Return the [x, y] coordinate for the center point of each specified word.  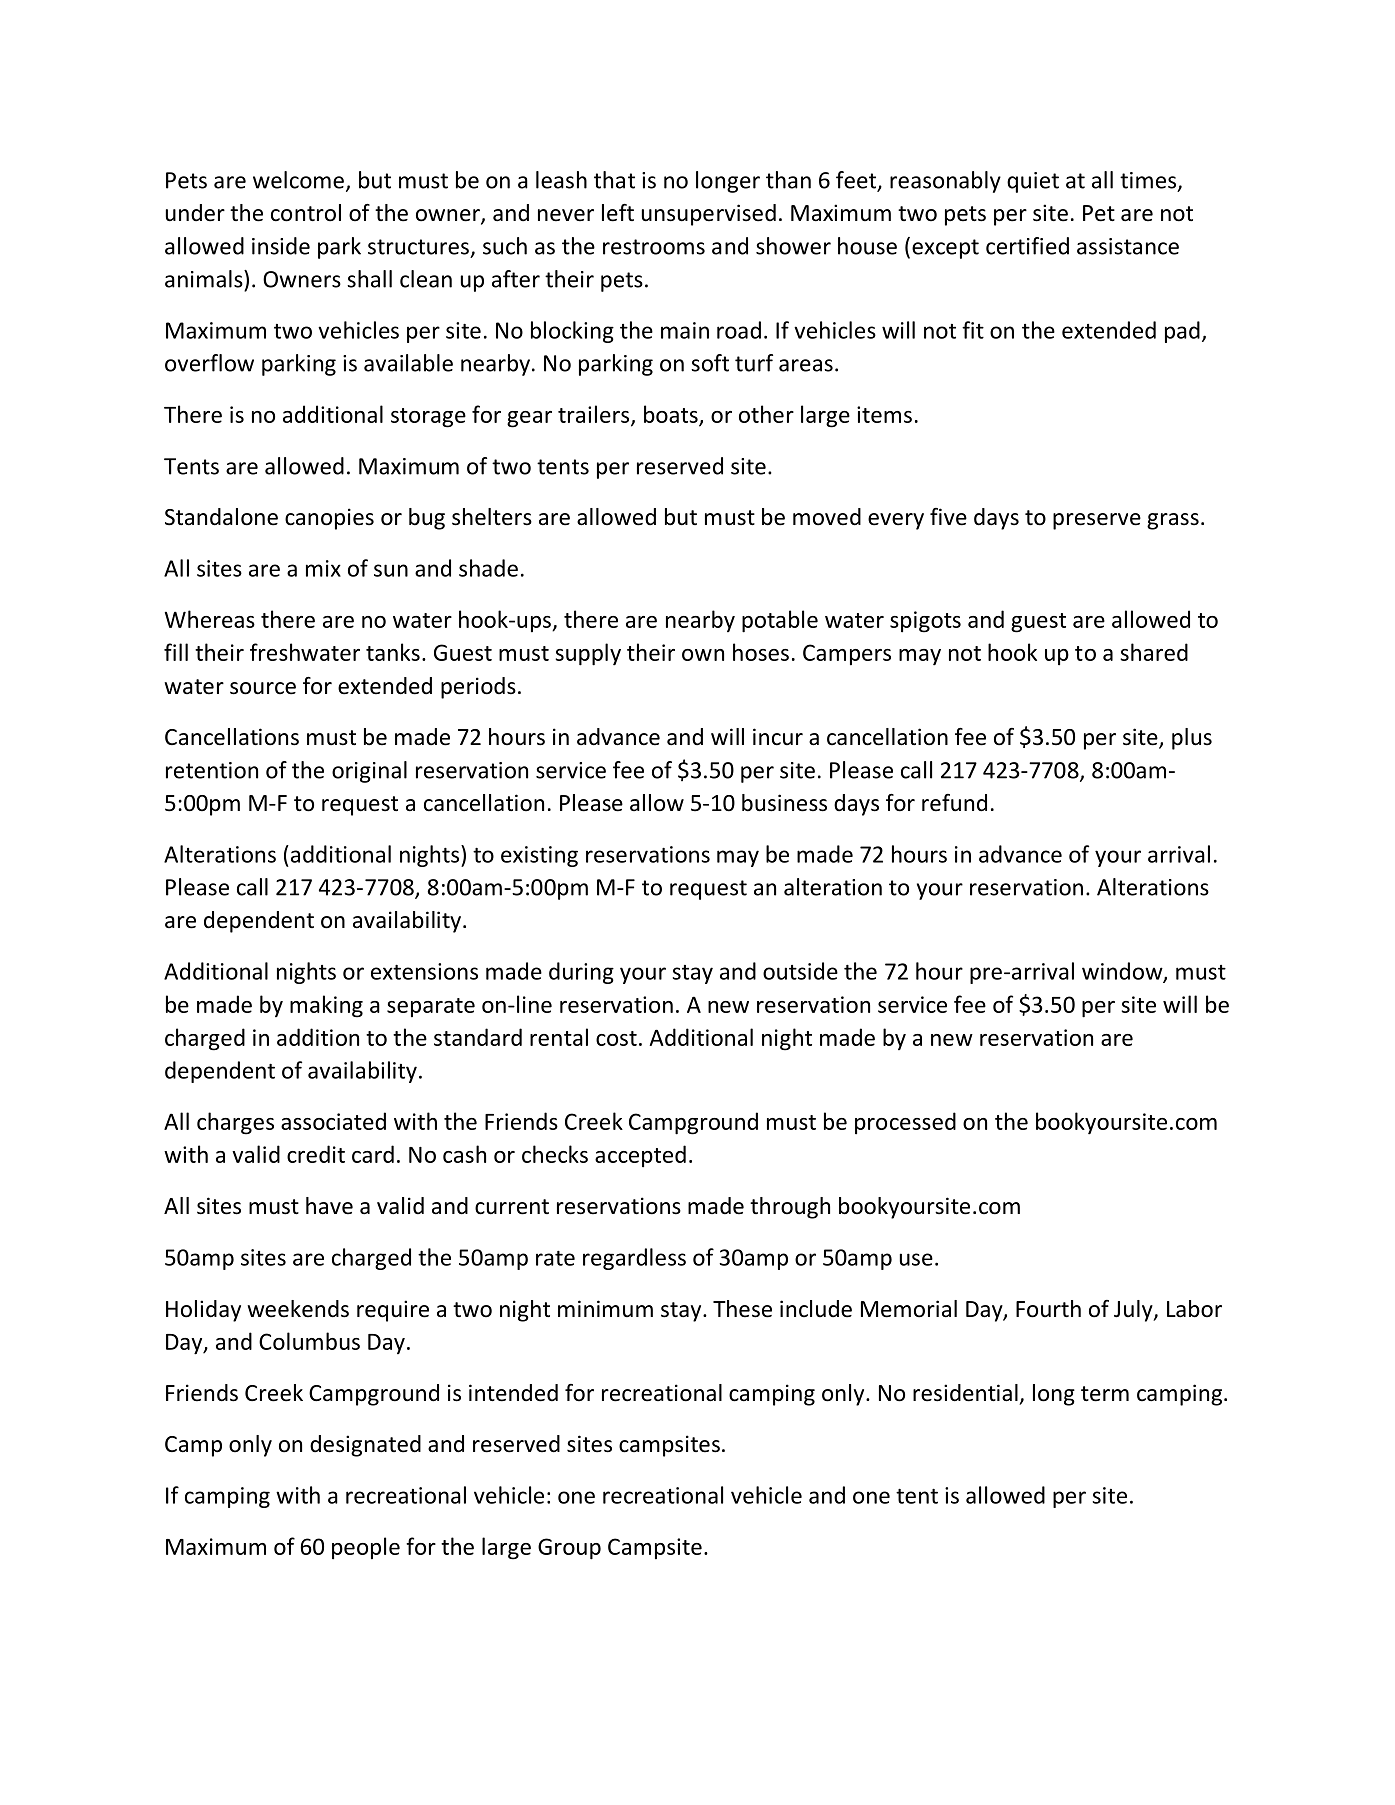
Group [569, 1549]
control [306, 213]
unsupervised [709, 215]
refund [954, 803]
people [366, 1548]
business [784, 803]
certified [1027, 246]
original [369, 772]
